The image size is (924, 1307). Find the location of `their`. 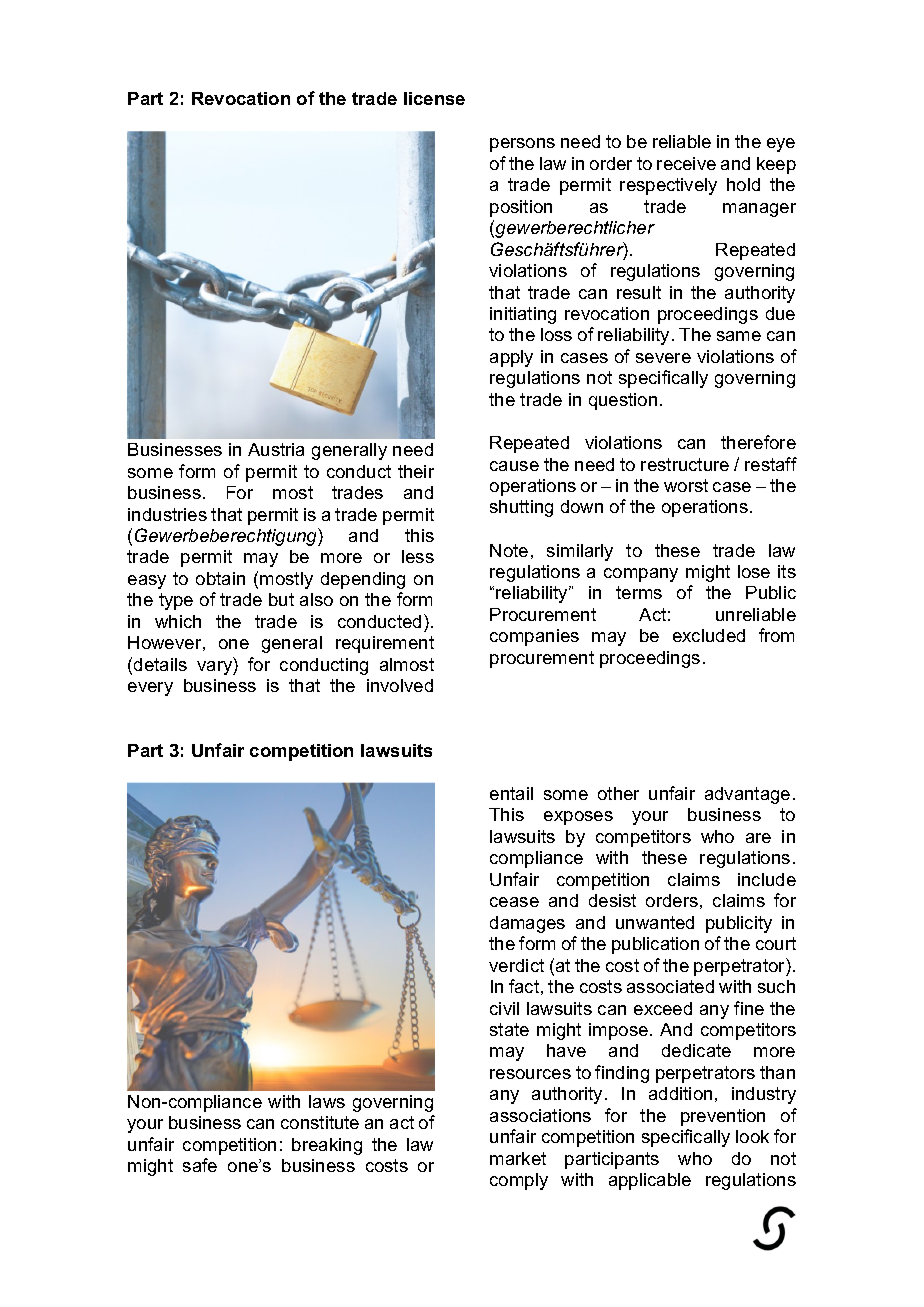

their is located at coordinates (416, 471).
